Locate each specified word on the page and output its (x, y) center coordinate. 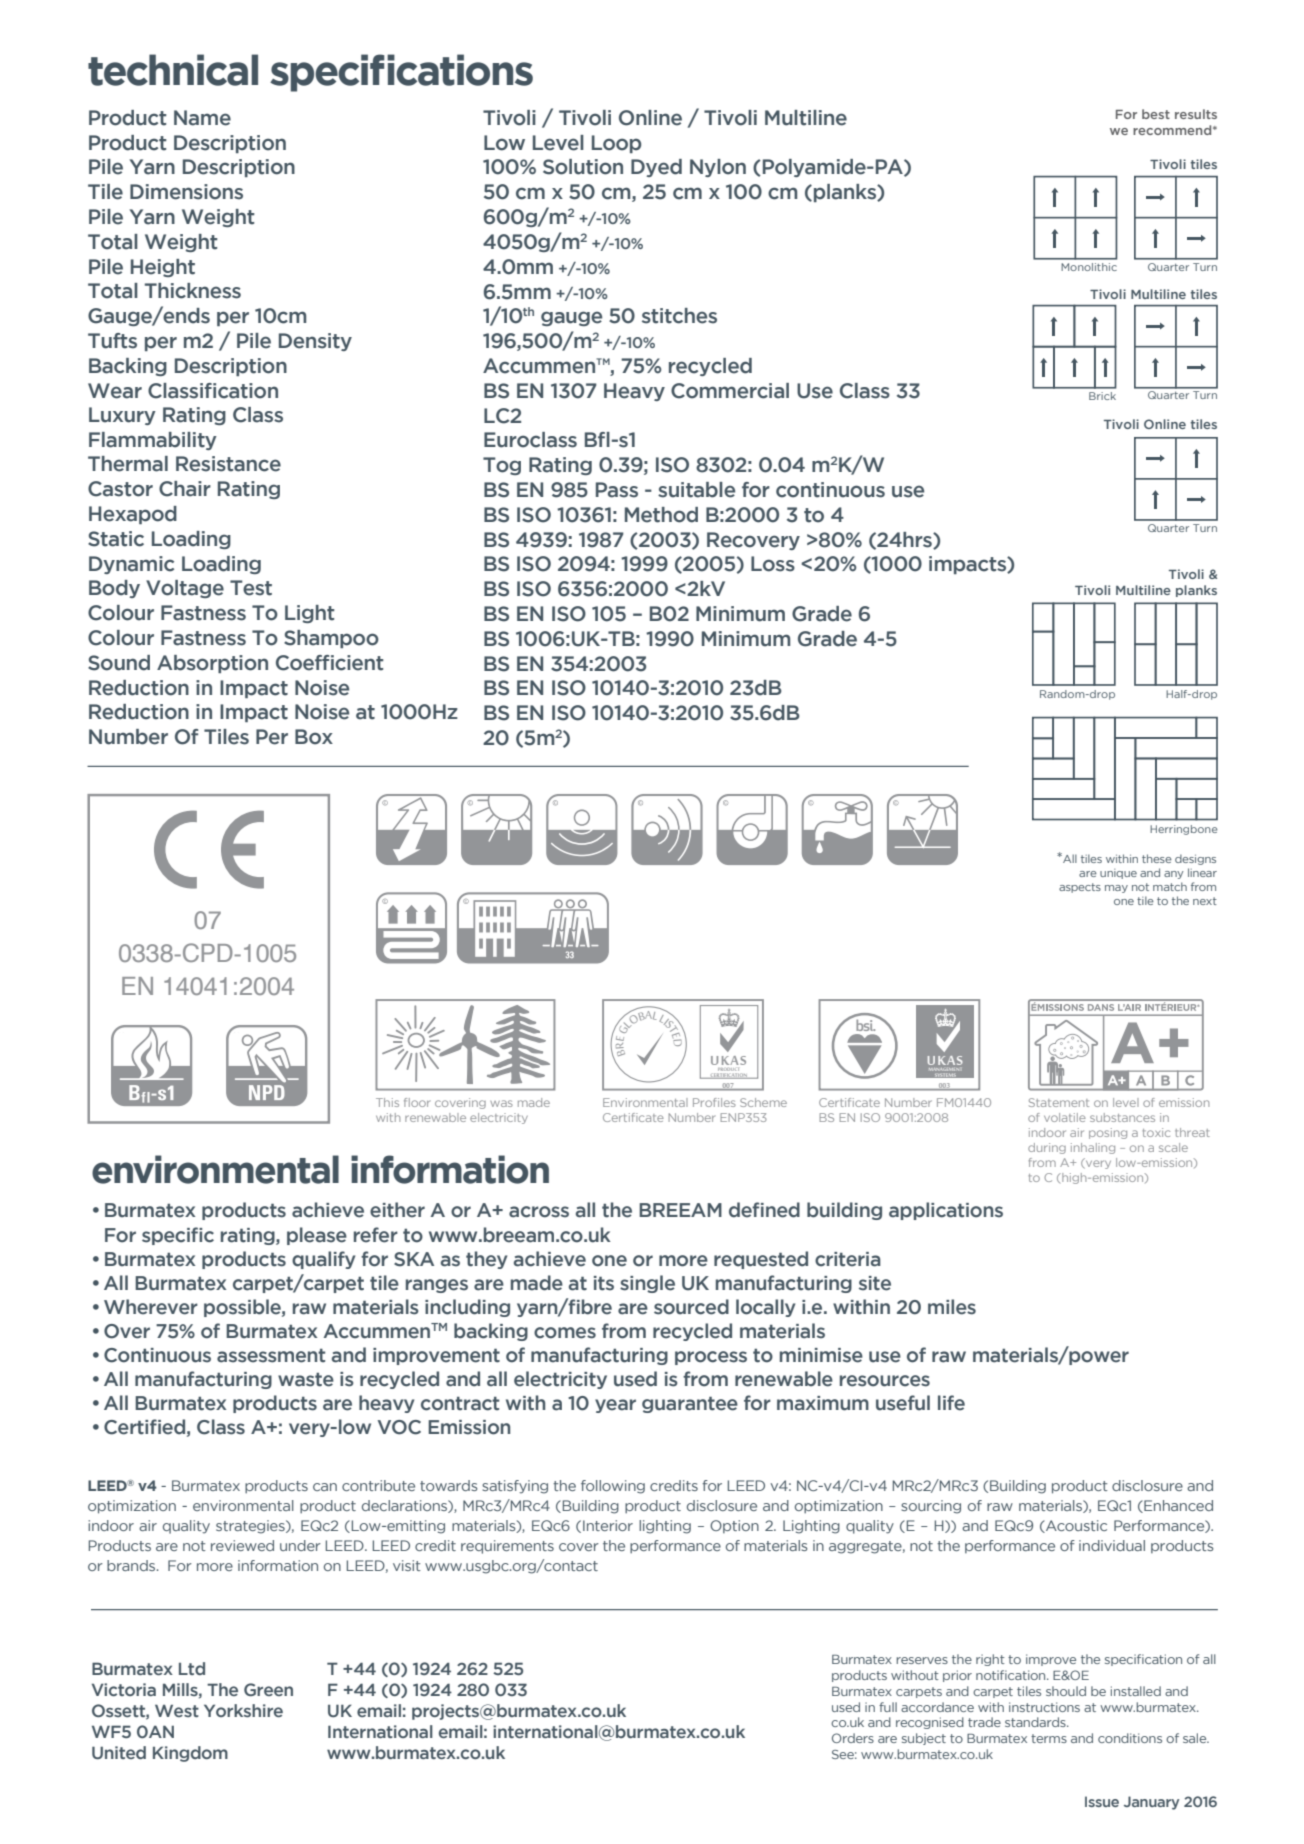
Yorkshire (243, 1710)
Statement (1059, 1102)
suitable (696, 490)
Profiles (714, 1102)
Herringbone (1184, 830)
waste (306, 1379)
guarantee (690, 1404)
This (387, 1102)
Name (202, 118)
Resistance (228, 464)
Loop (616, 144)
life (951, 1403)
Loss (773, 564)
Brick (1102, 396)
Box (314, 737)
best (1156, 114)
